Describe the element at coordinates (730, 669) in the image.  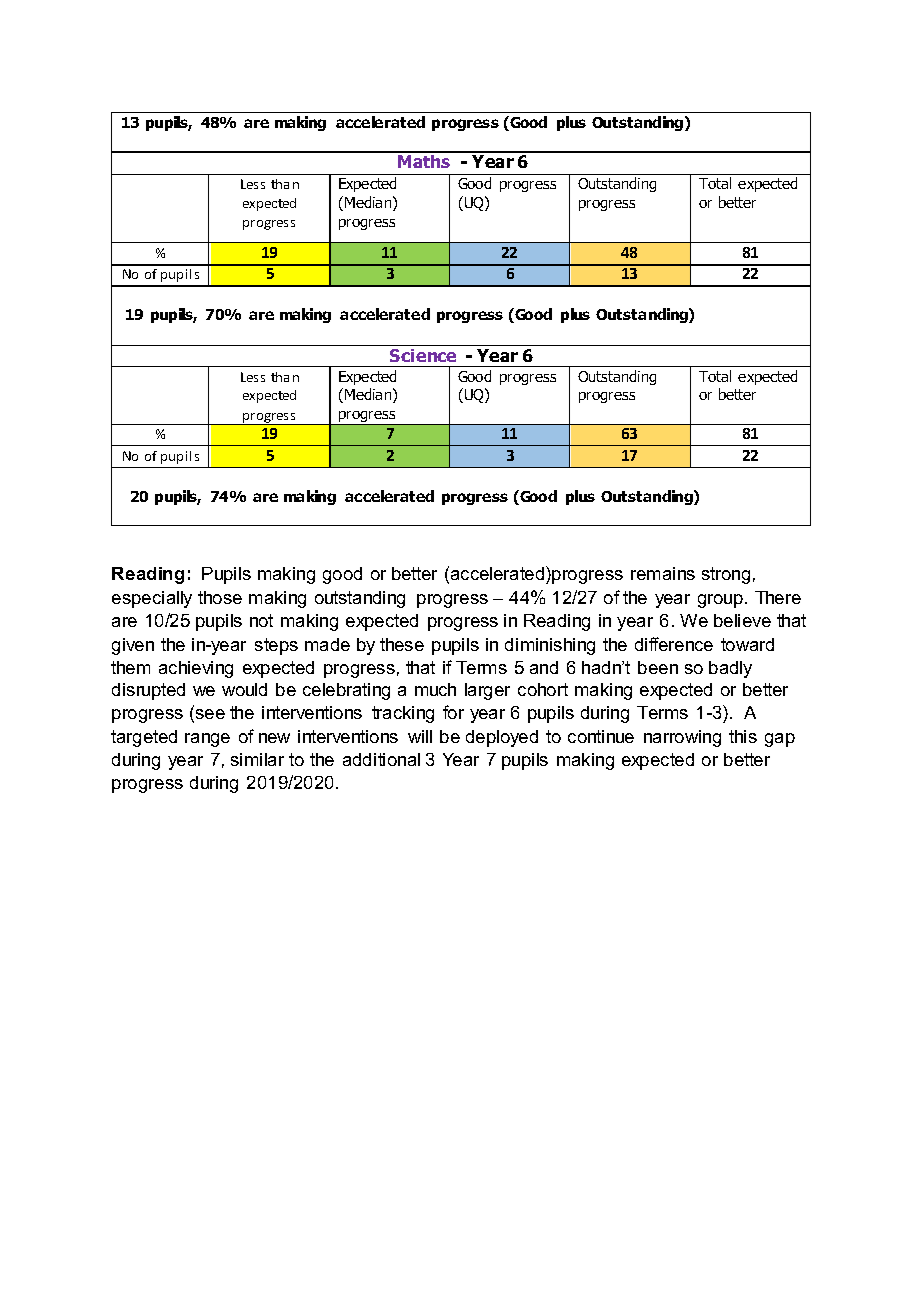
I see `badly` at that location.
